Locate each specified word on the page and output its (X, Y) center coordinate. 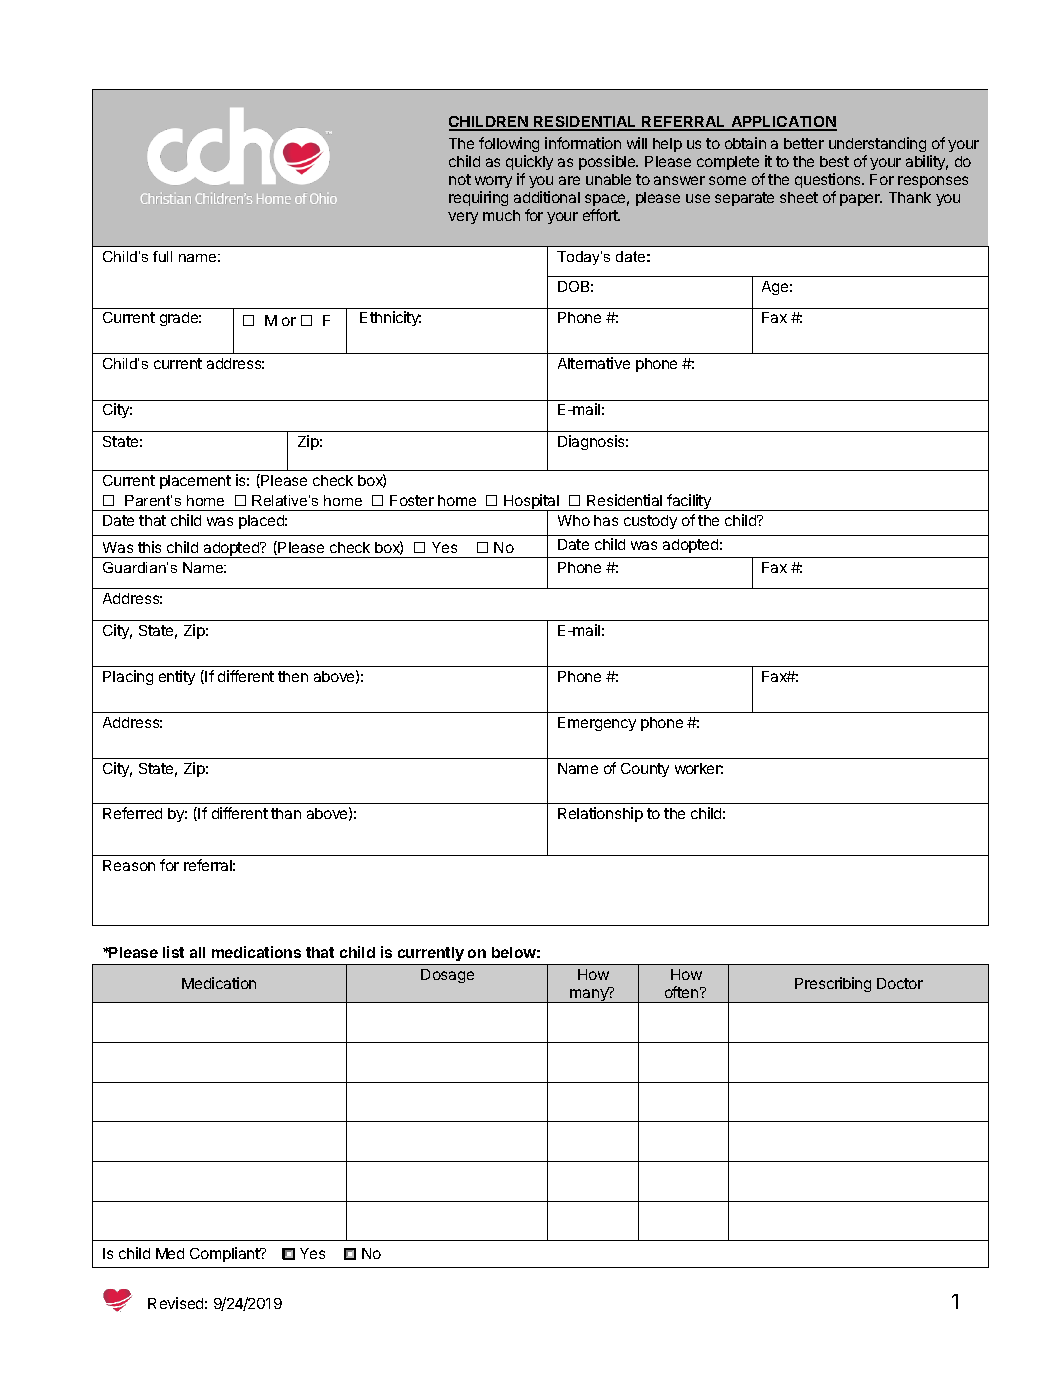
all (197, 952)
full (162, 256)
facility (689, 502)
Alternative (594, 363)
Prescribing (833, 984)
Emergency (597, 724)
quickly (529, 162)
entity (177, 677)
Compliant (226, 1254)
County (645, 770)
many (589, 995)
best (834, 161)
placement (195, 482)
